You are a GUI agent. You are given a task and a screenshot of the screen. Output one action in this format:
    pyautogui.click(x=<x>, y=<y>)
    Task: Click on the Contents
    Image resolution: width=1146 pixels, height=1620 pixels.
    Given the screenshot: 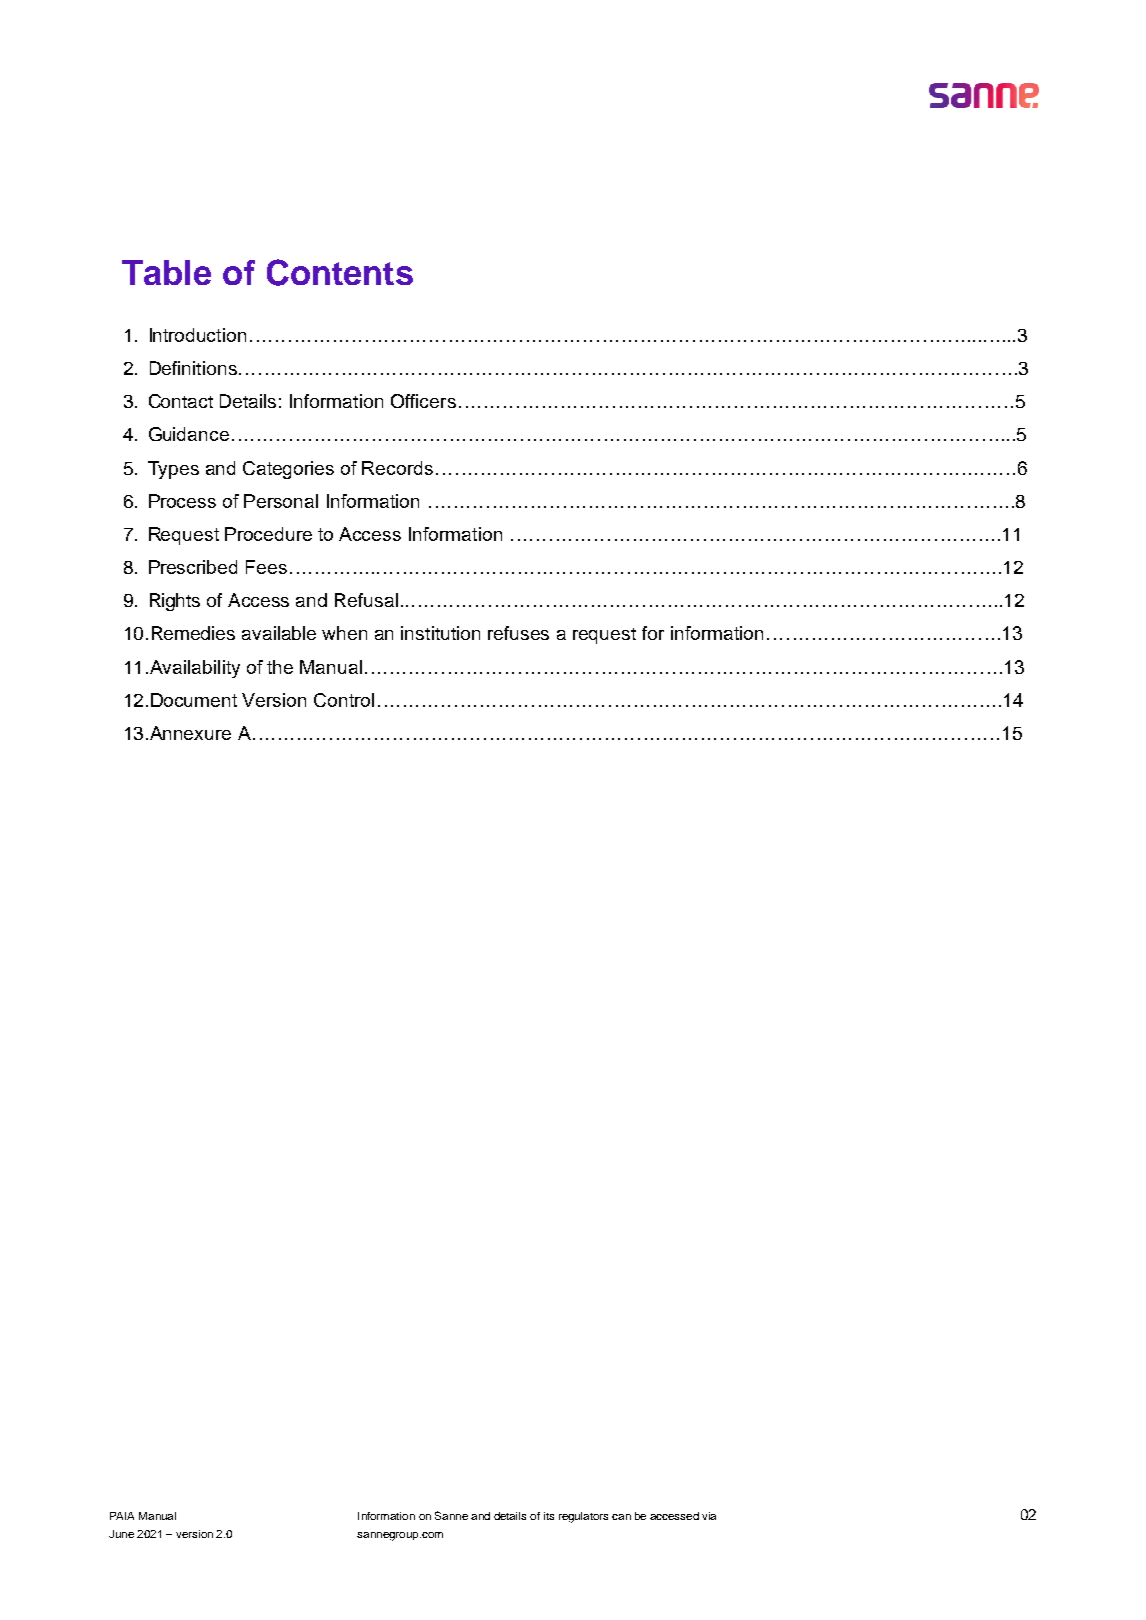 What is the action you would take?
    pyautogui.click(x=340, y=272)
